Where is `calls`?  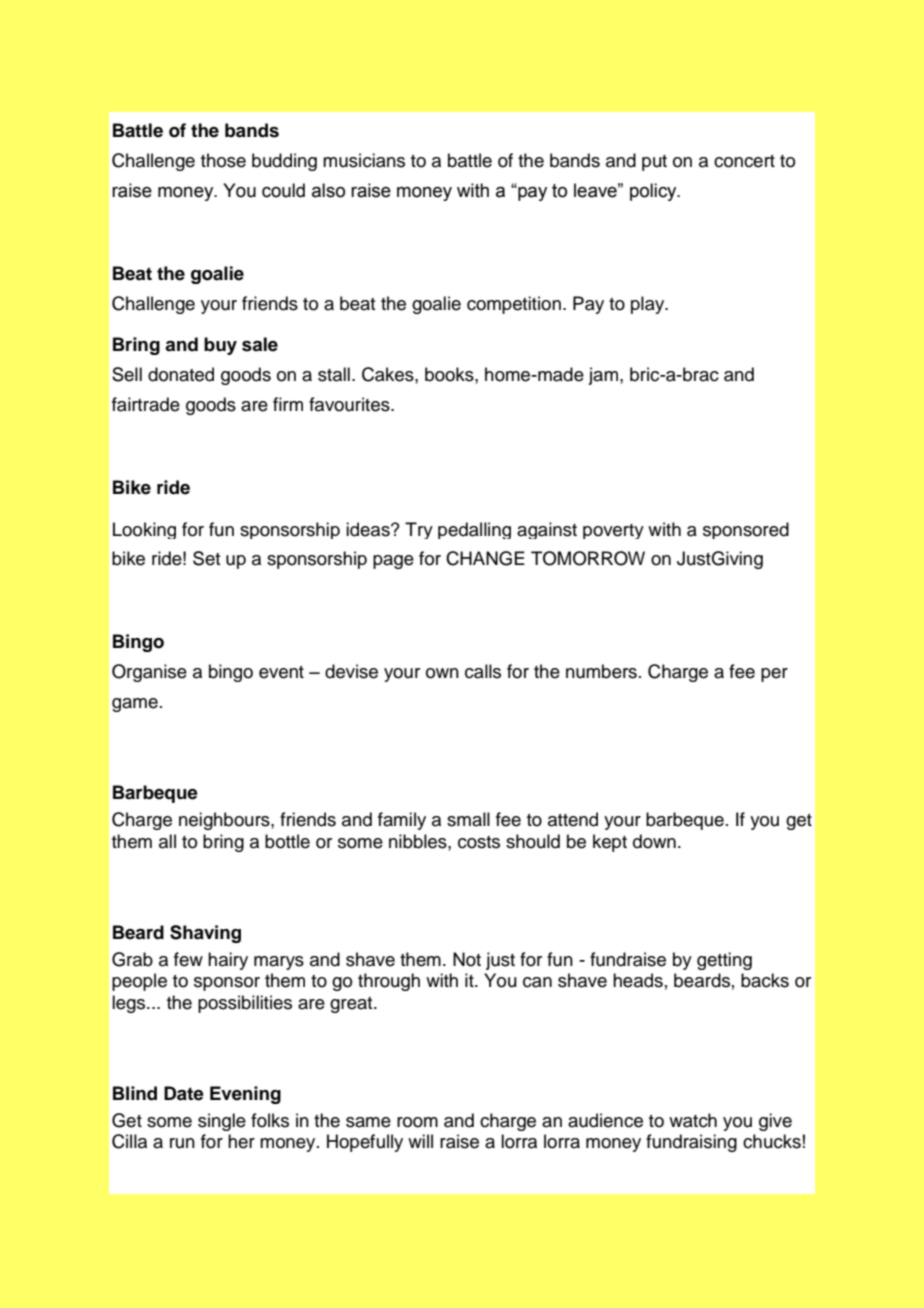 calls is located at coordinates (483, 671).
